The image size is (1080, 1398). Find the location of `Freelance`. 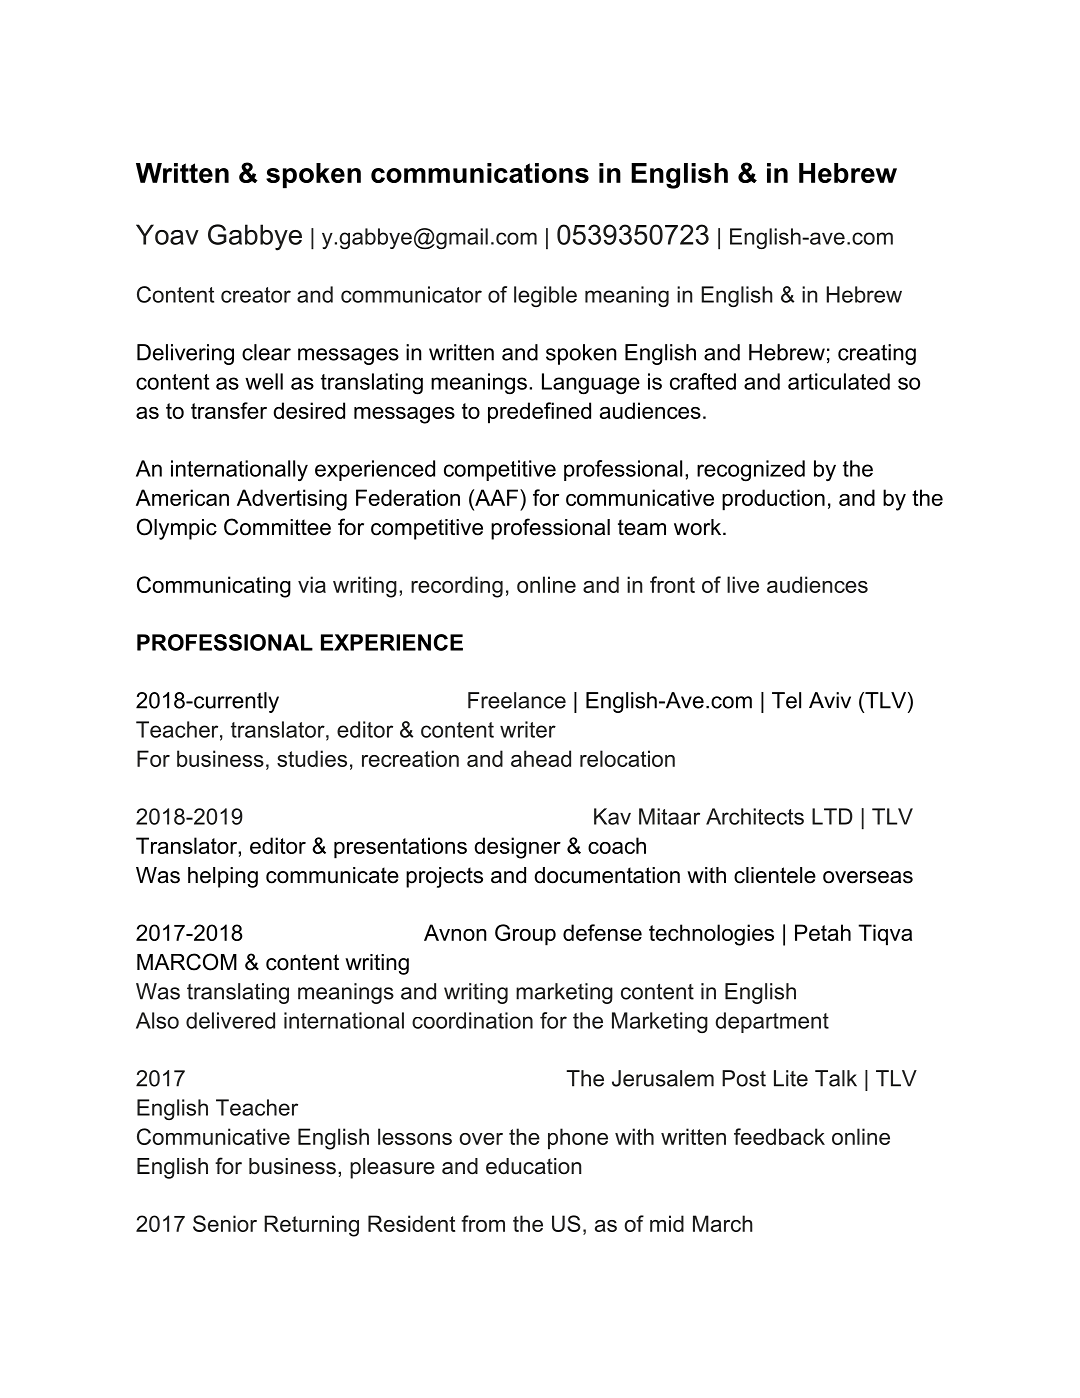

Freelance is located at coordinates (517, 700).
